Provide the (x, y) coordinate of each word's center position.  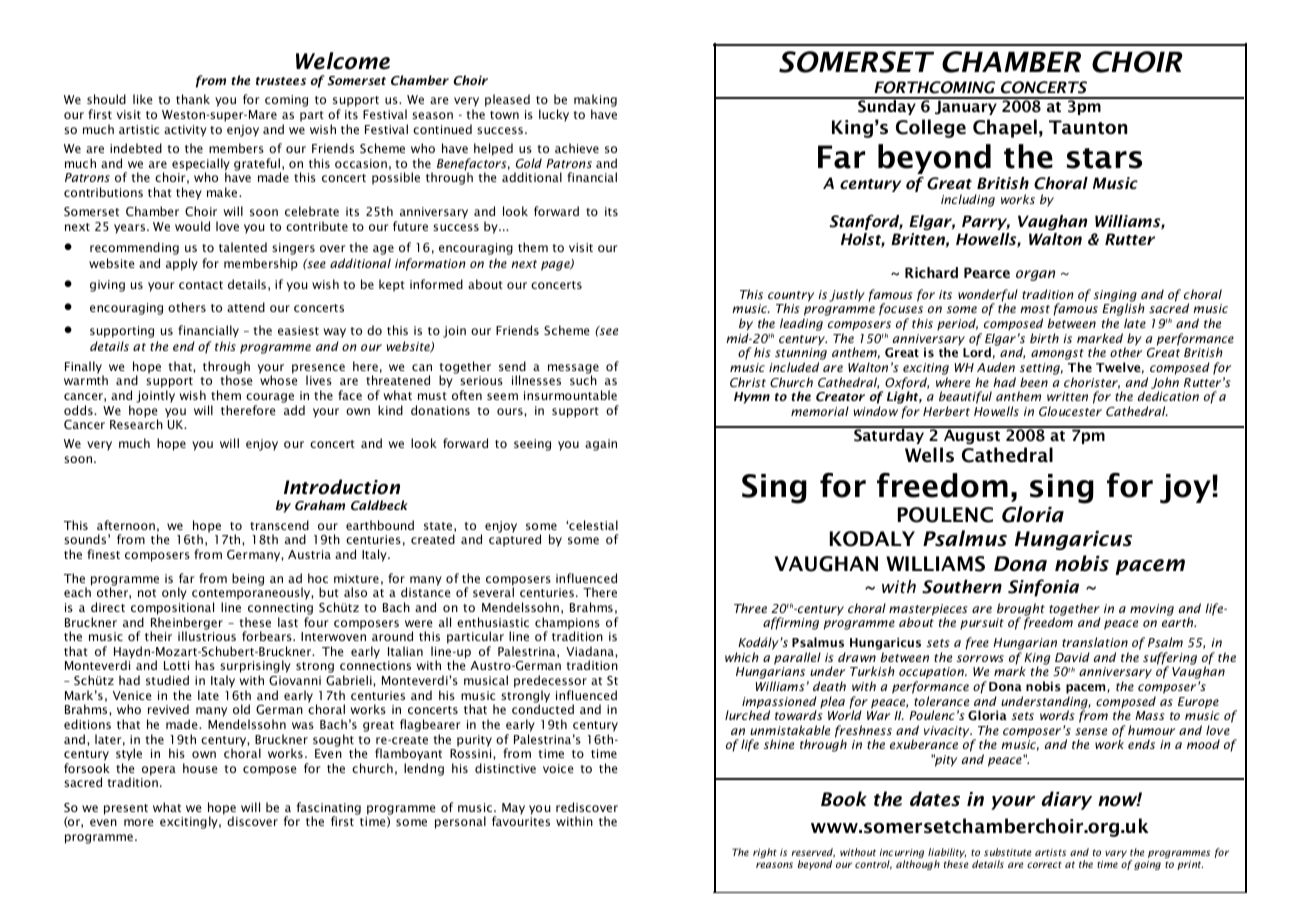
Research (136, 424)
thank (193, 99)
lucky (554, 115)
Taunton (1088, 127)
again (601, 445)
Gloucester (1070, 411)
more (139, 822)
